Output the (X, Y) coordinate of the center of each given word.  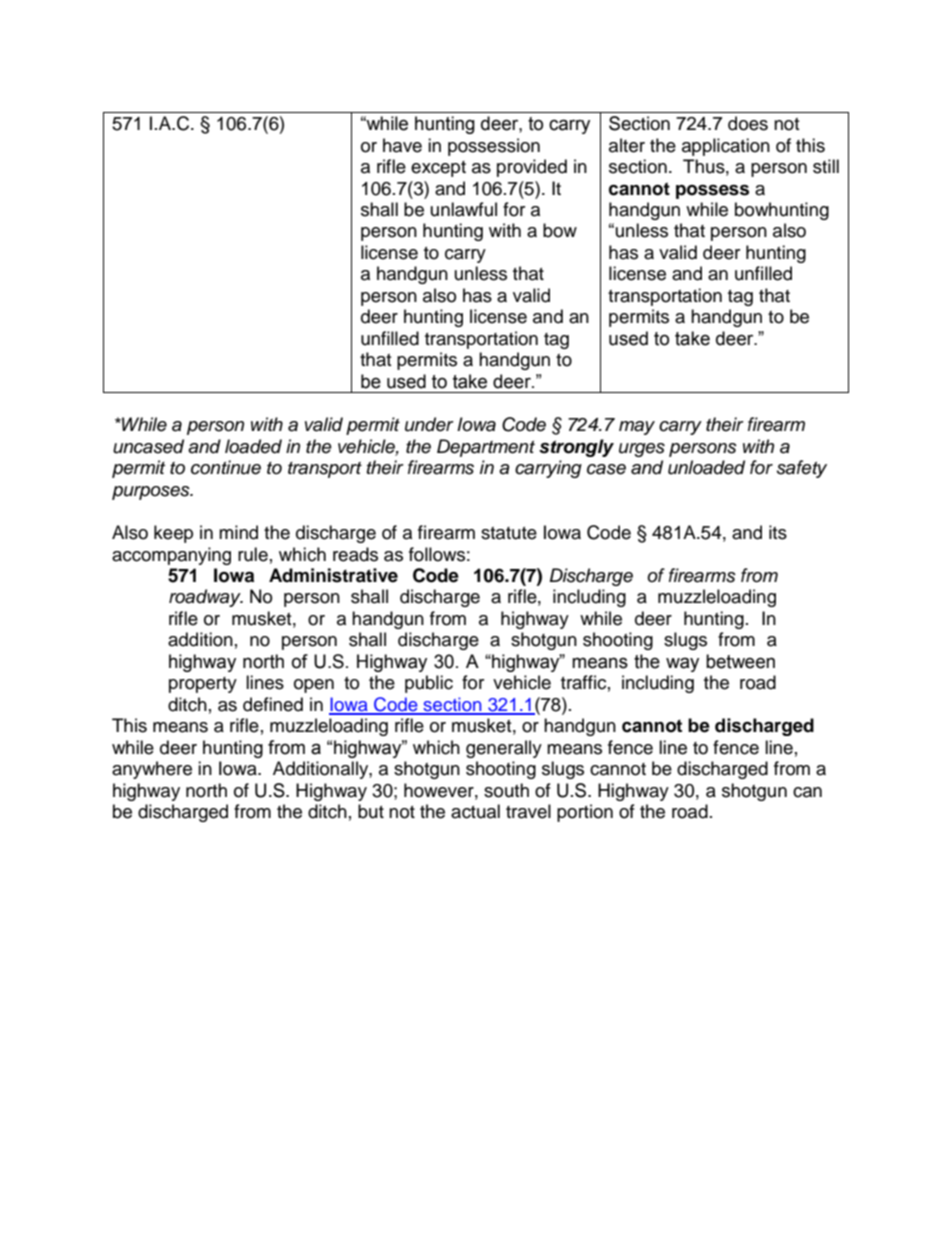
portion (585, 813)
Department (486, 448)
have (402, 145)
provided (532, 168)
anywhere (152, 770)
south (506, 790)
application (726, 147)
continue (226, 467)
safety (802, 469)
